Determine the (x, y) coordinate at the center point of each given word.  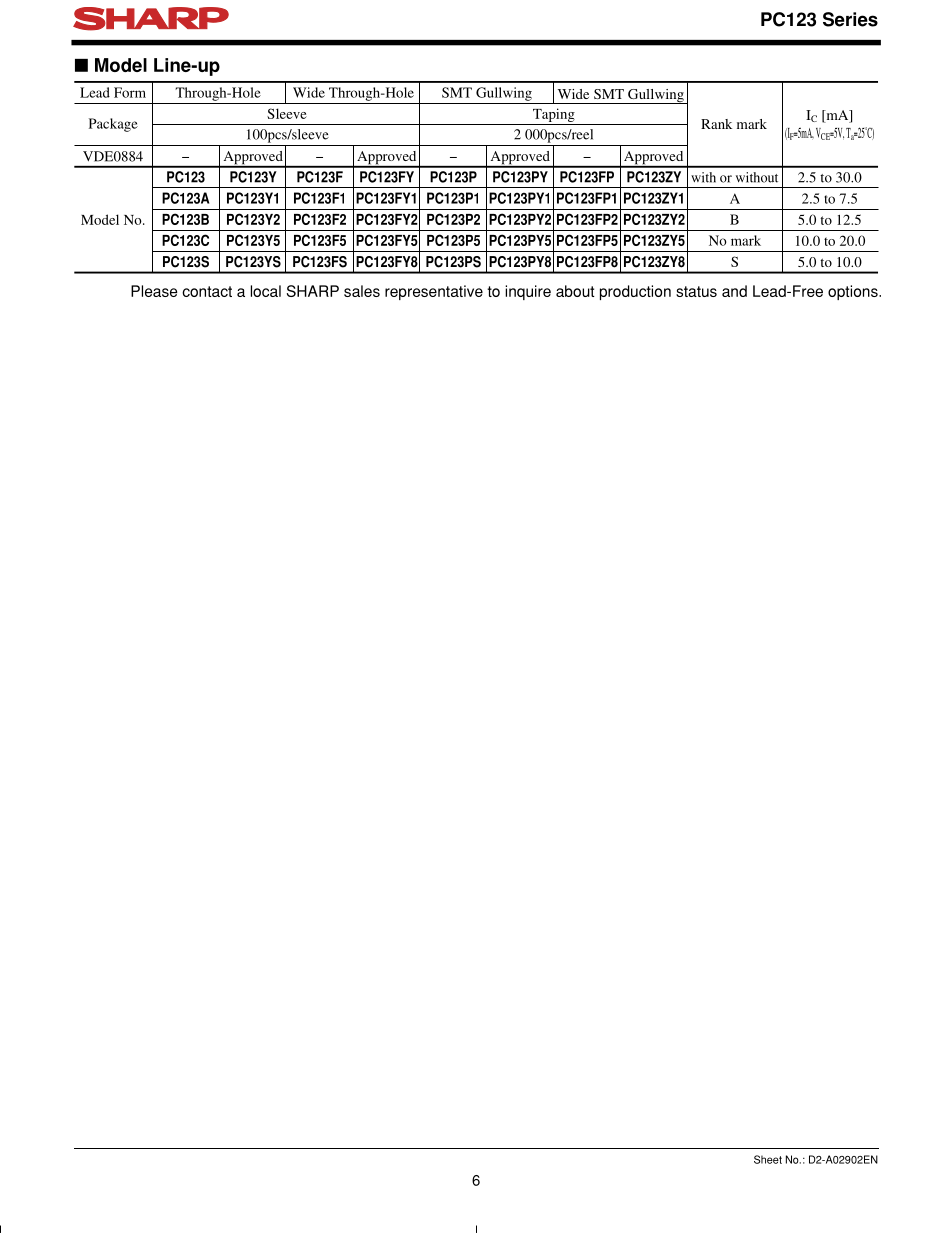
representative (434, 292)
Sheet (768, 1159)
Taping (554, 115)
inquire (528, 292)
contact (207, 291)
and (734, 291)
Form (130, 92)
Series (850, 19)
